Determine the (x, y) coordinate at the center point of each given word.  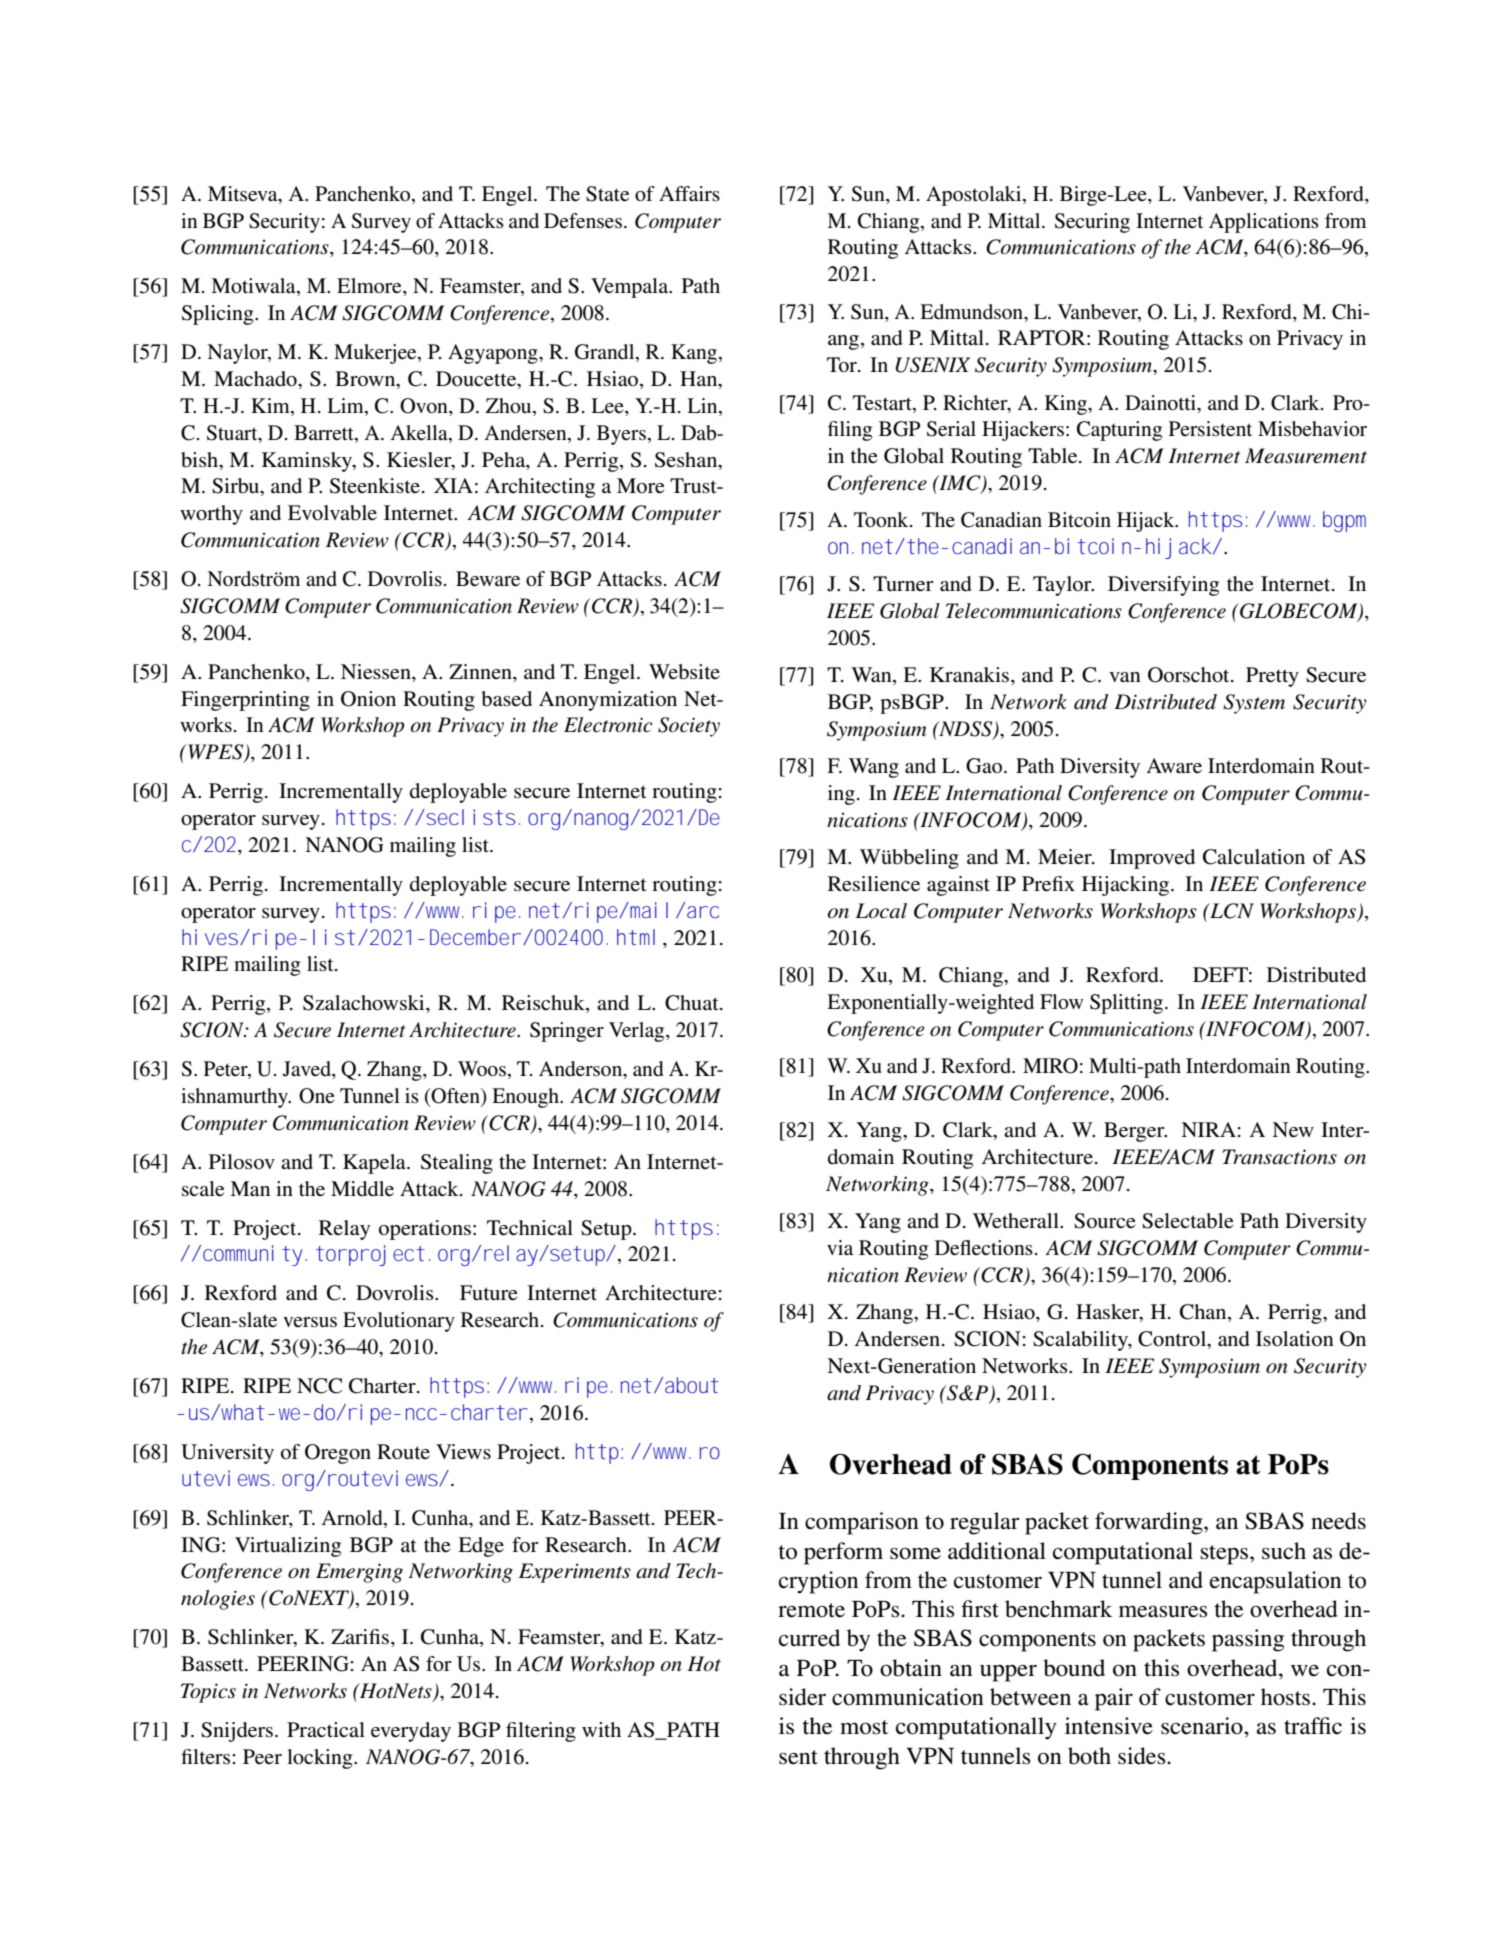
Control (1173, 1340)
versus (310, 1322)
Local (881, 911)
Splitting (1128, 1004)
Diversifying (1163, 586)
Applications (1264, 223)
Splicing (219, 315)
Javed (308, 1070)
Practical (326, 1730)
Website (684, 672)
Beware (488, 579)
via (840, 1247)
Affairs (689, 193)
